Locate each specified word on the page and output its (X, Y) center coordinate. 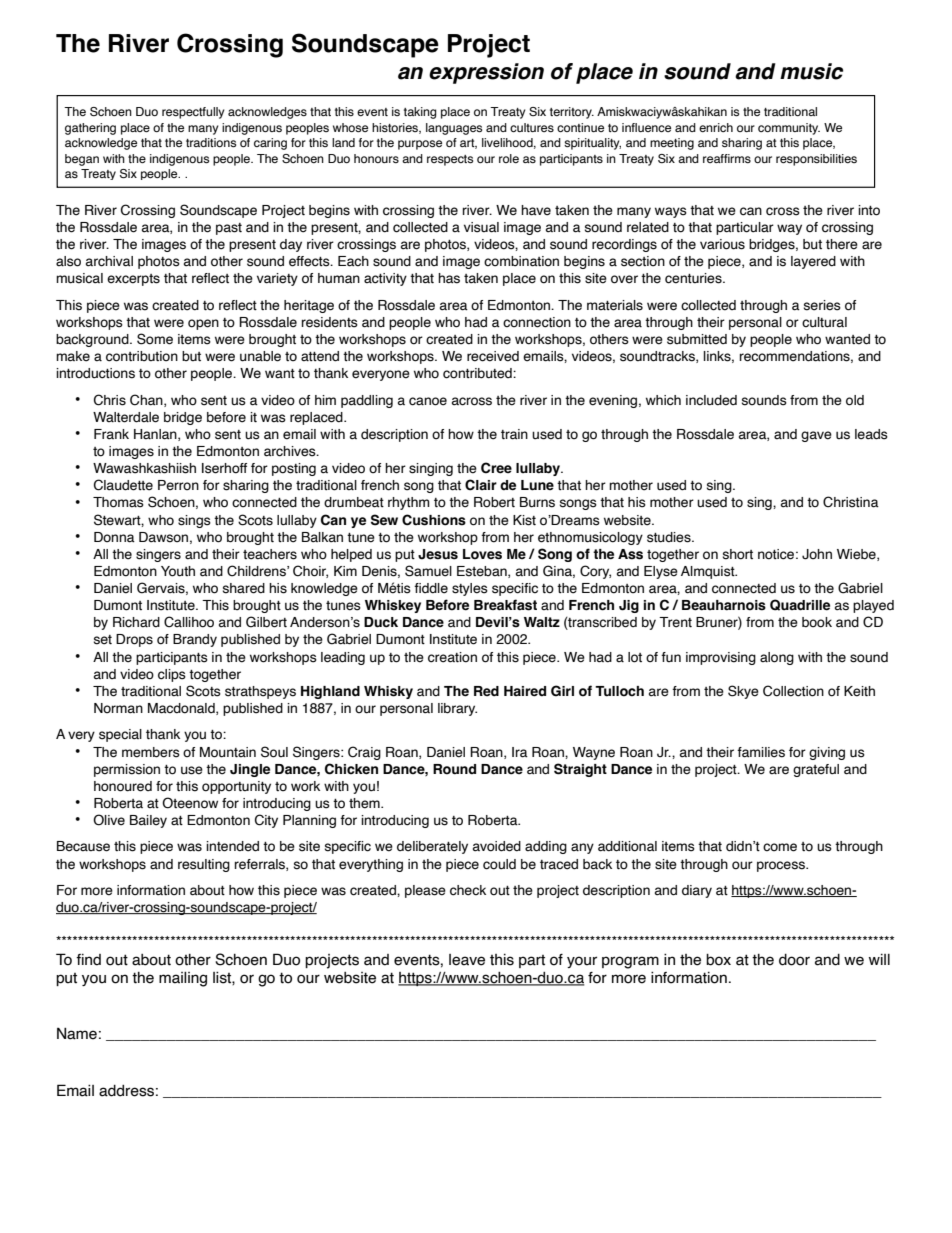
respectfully (193, 113)
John (817, 554)
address (126, 1091)
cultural (824, 322)
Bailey (148, 821)
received (493, 356)
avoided (497, 846)
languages (454, 129)
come (780, 847)
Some (155, 339)
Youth (178, 571)
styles (470, 589)
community (789, 129)
